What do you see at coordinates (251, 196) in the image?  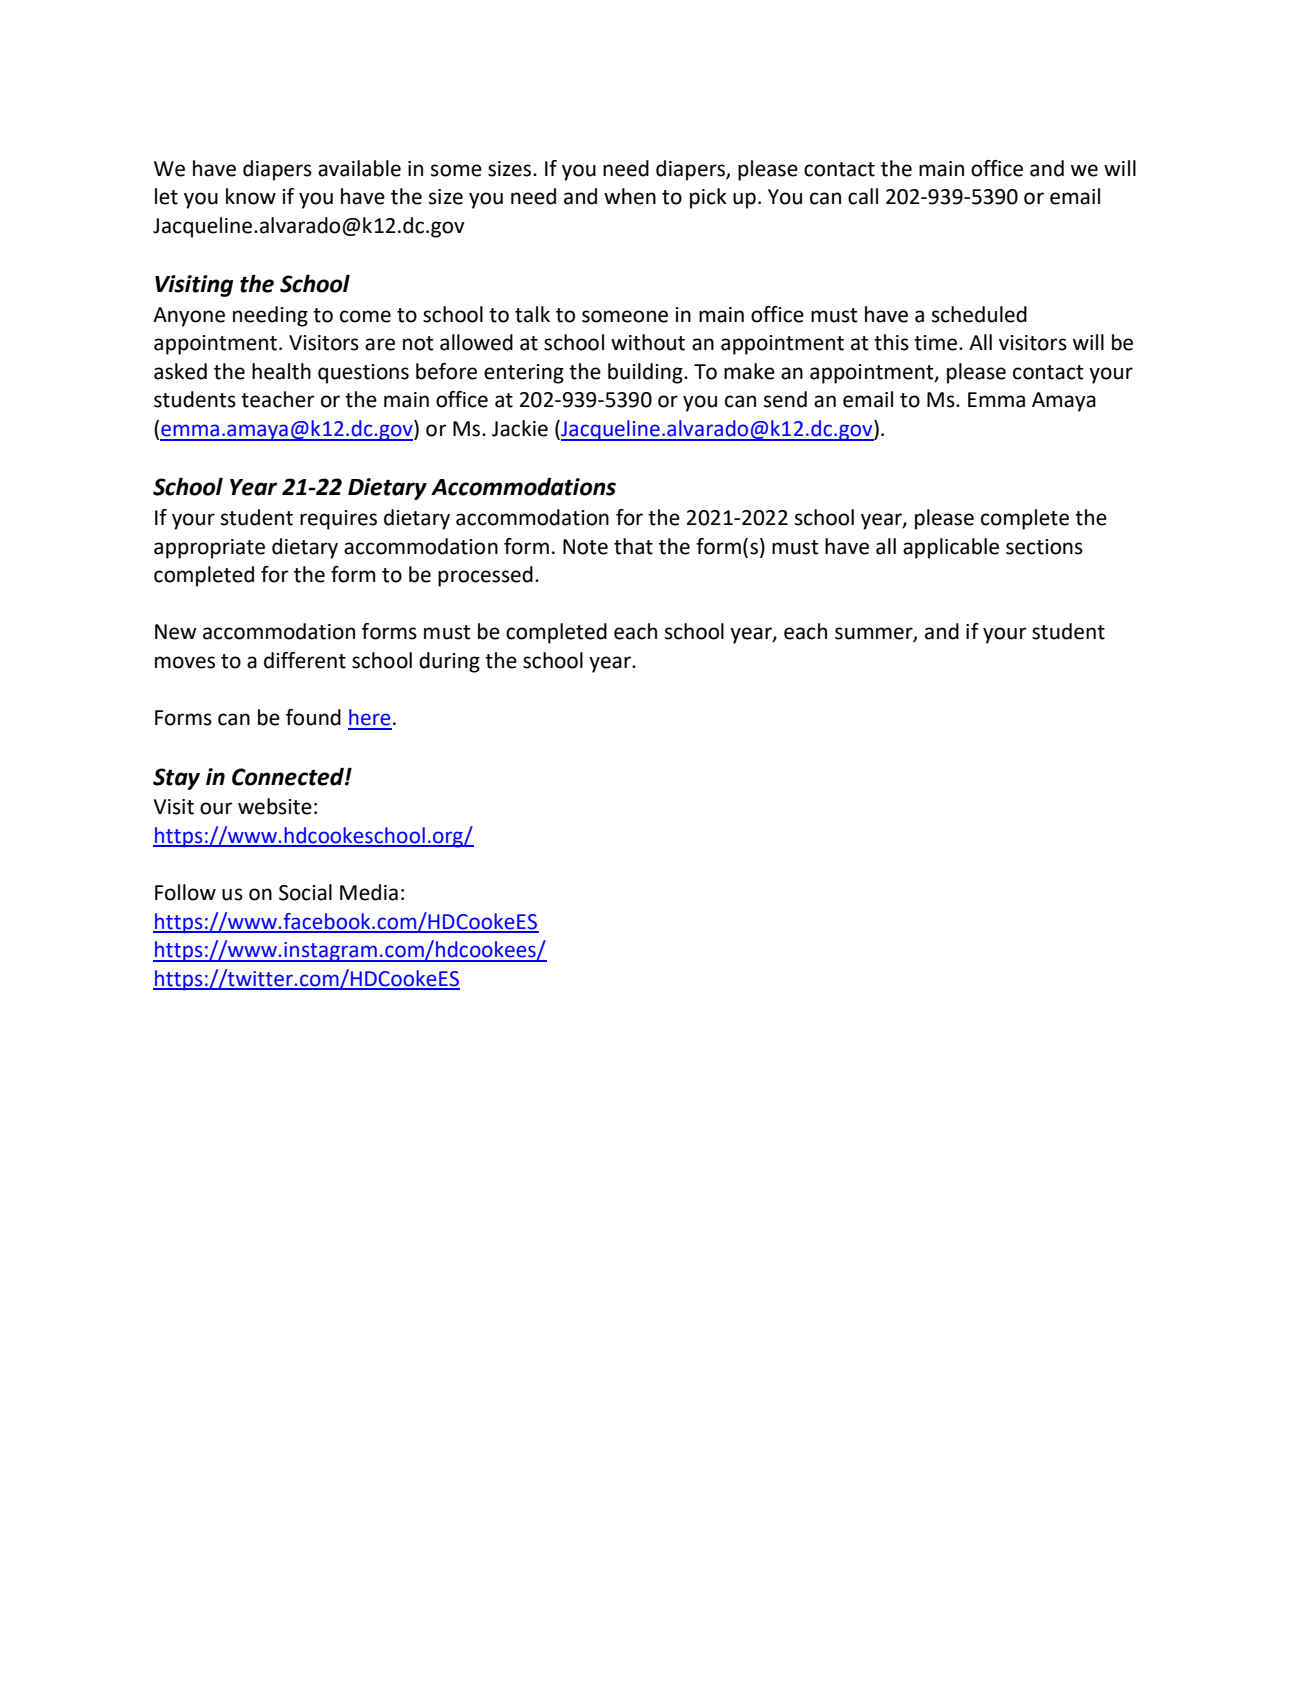 I see `know` at bounding box center [251, 196].
